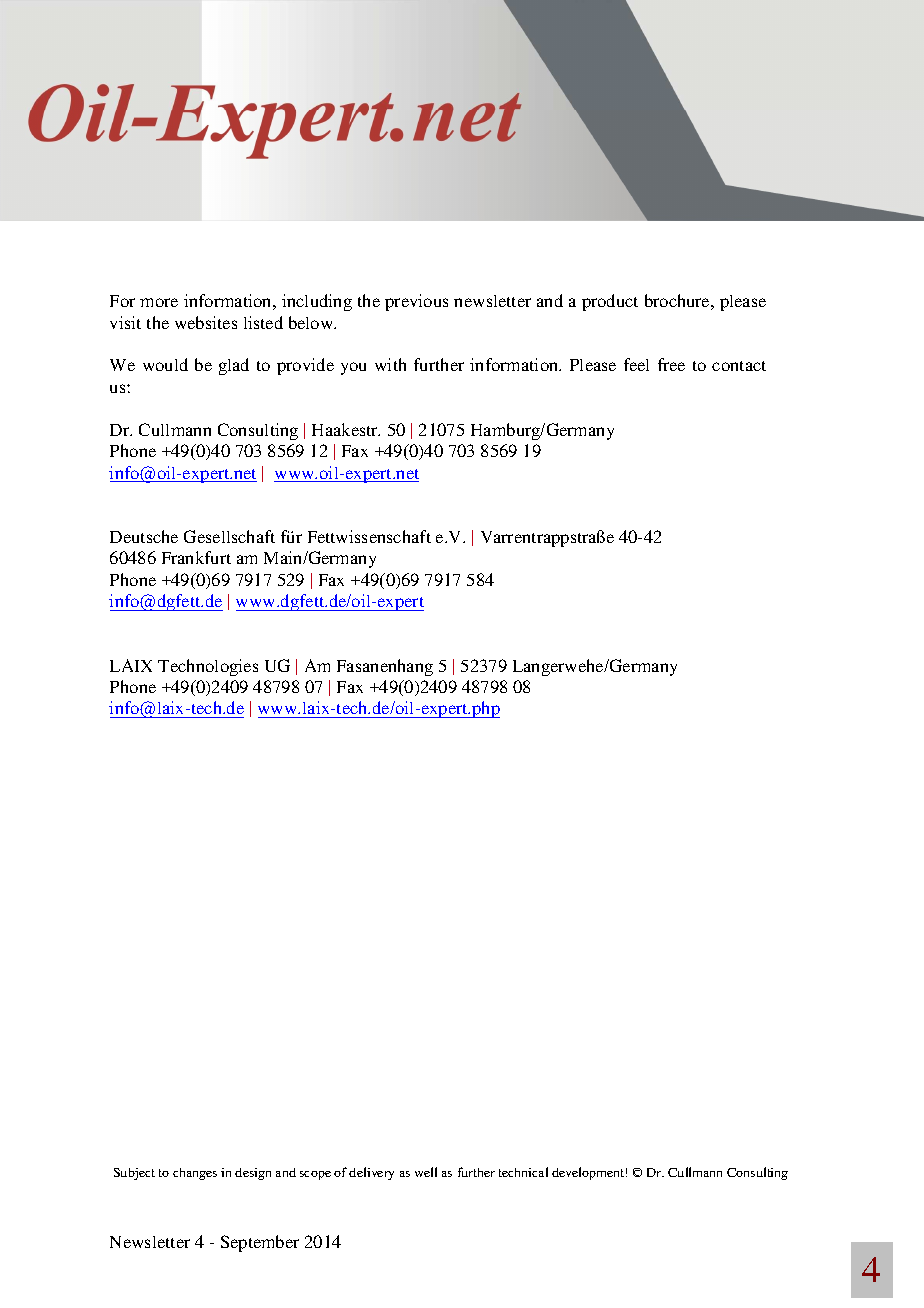  I want to click on previous, so click(416, 302).
